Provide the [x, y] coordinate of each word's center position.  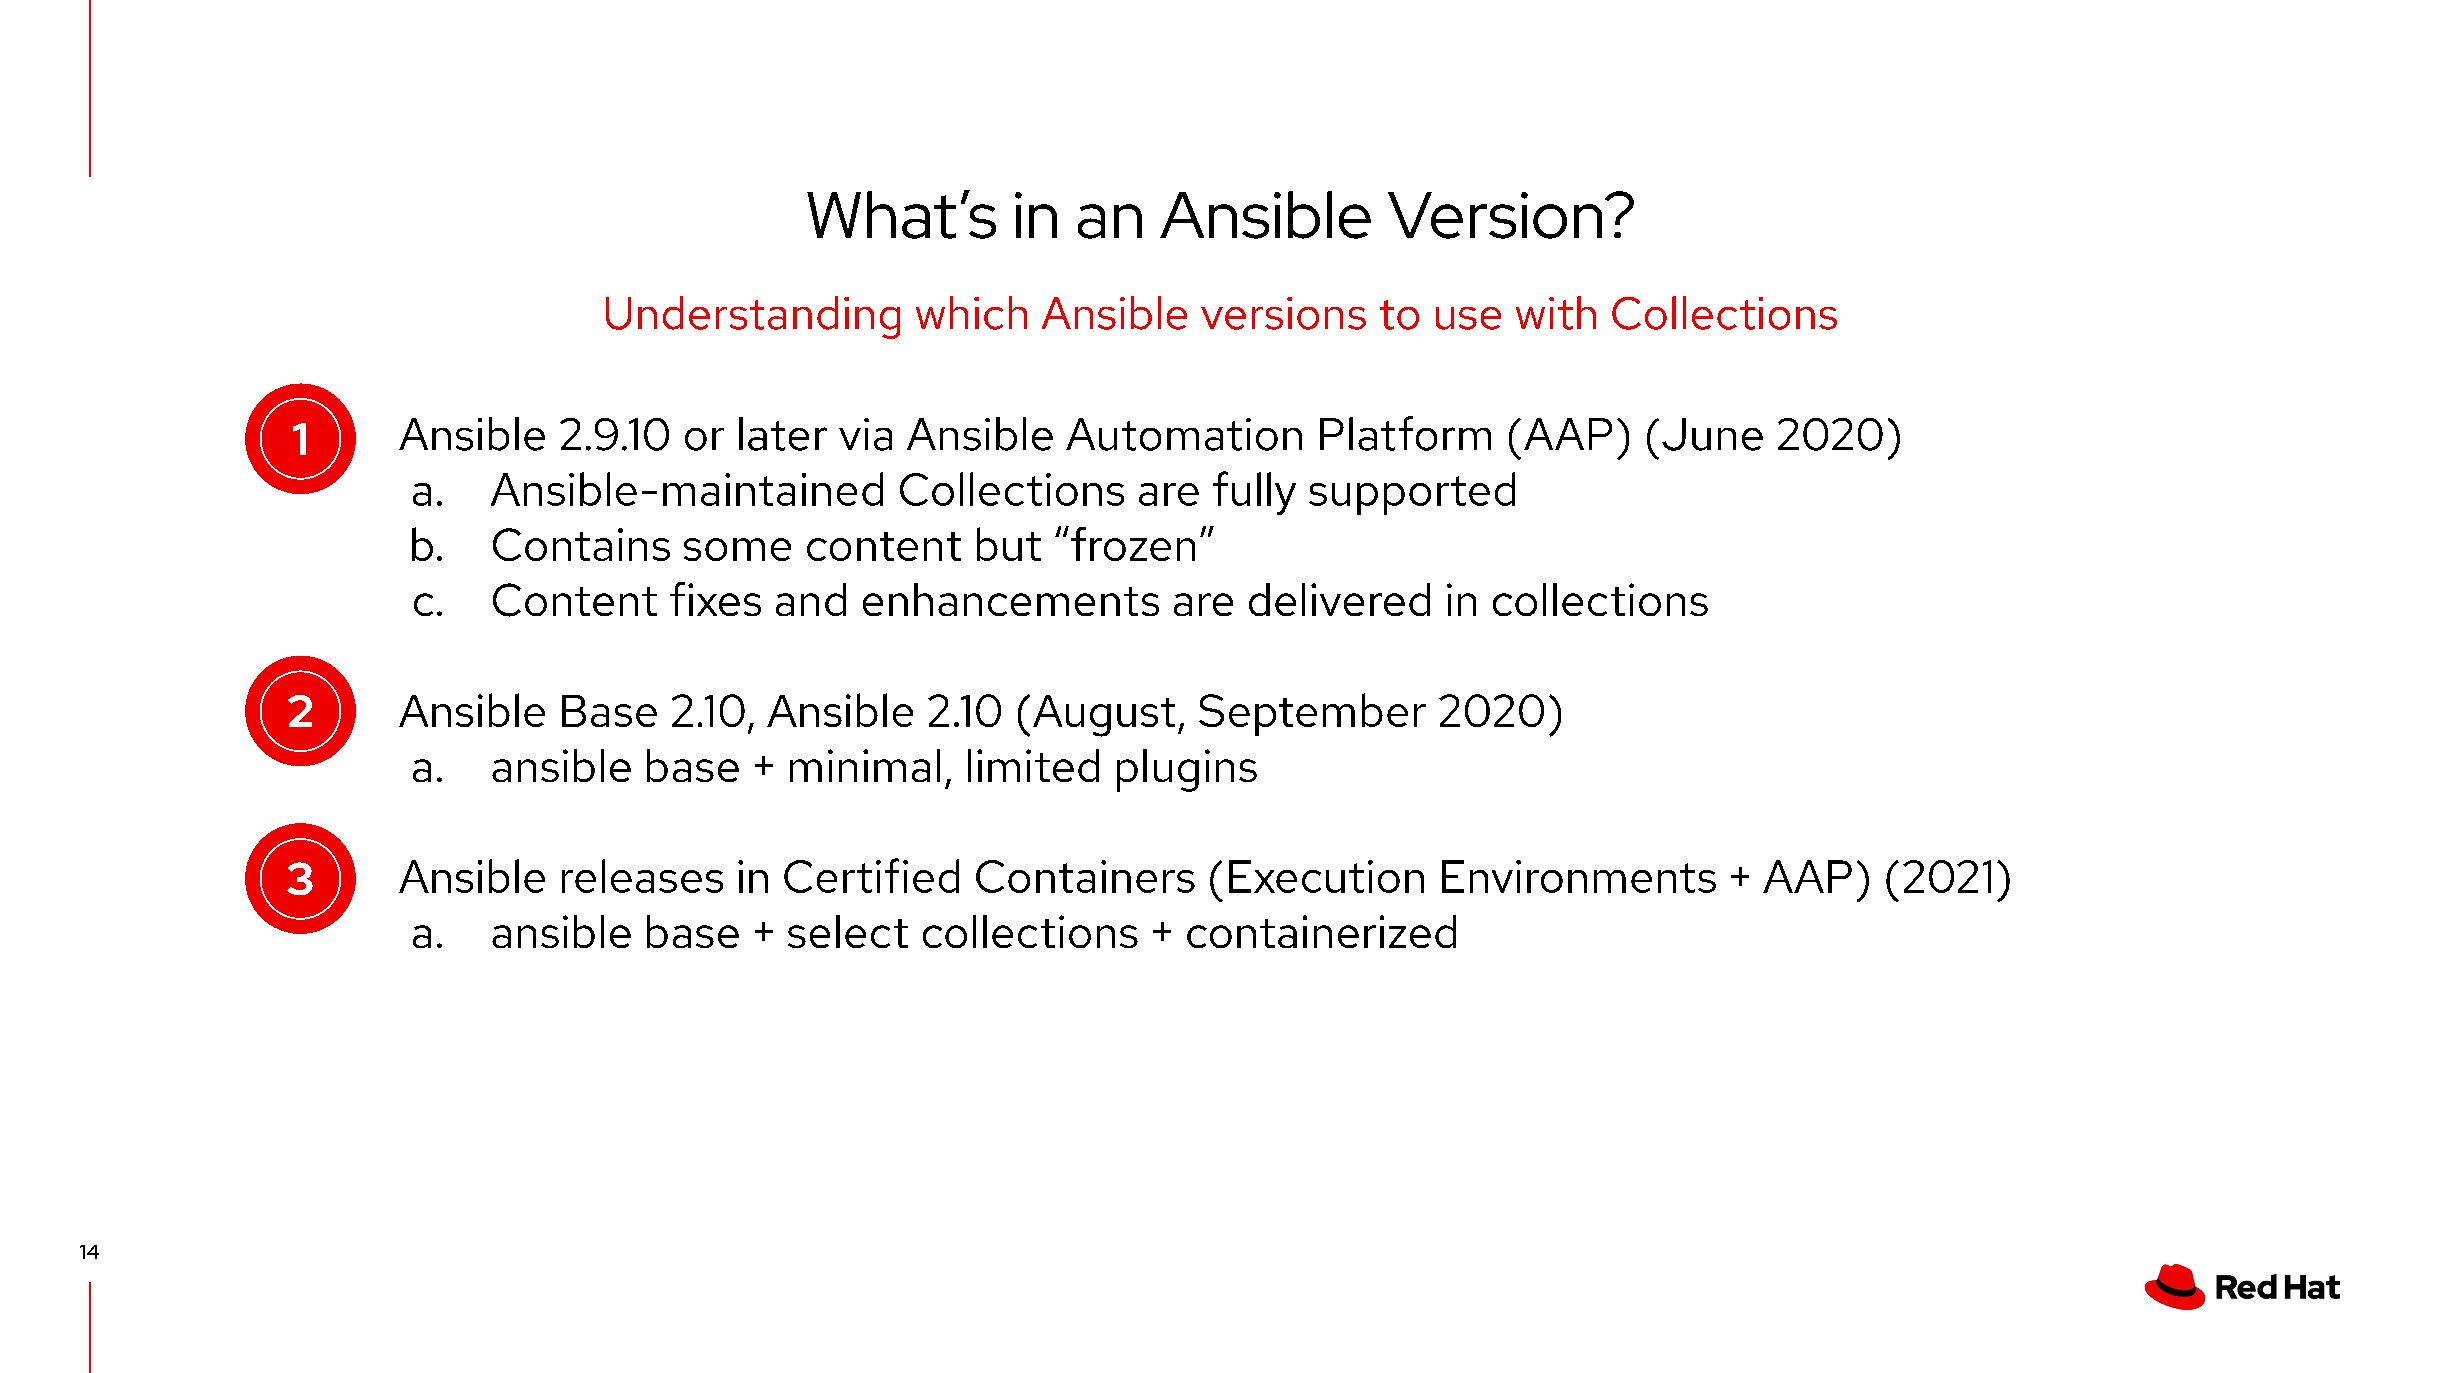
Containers [1085, 876]
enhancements [1011, 599]
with [1556, 313]
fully [1254, 493]
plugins [1187, 770]
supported [1412, 493]
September [1312, 714]
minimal [865, 765]
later [783, 434]
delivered [1339, 599]
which [971, 313]
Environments [1579, 876]
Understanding [753, 317]
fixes [715, 599]
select [848, 931]
